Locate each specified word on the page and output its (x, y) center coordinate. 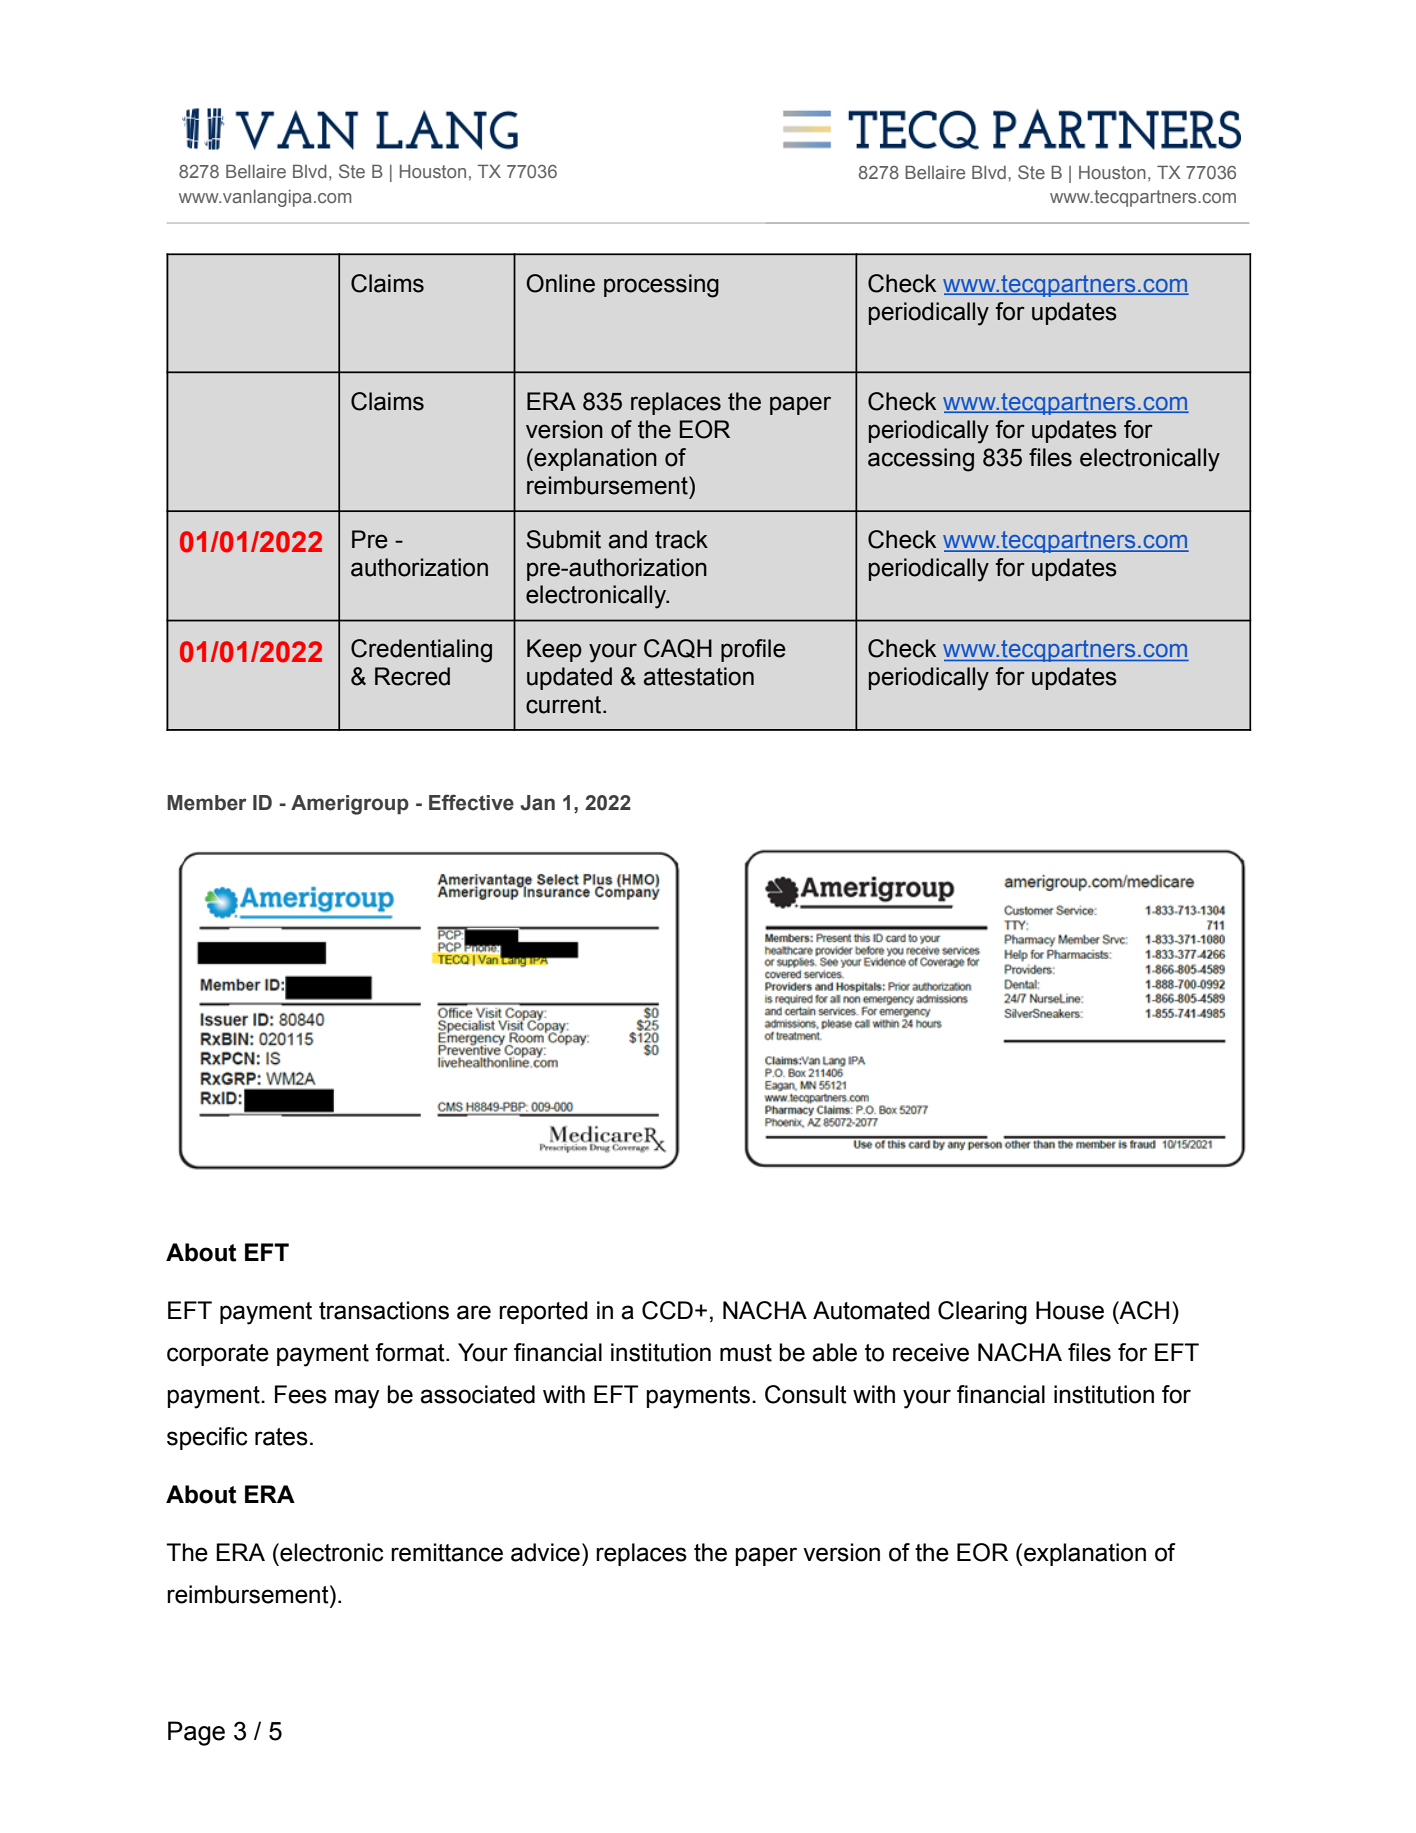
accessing (921, 460)
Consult (806, 1394)
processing (661, 286)
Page (196, 1733)
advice (545, 1552)
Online (560, 283)
